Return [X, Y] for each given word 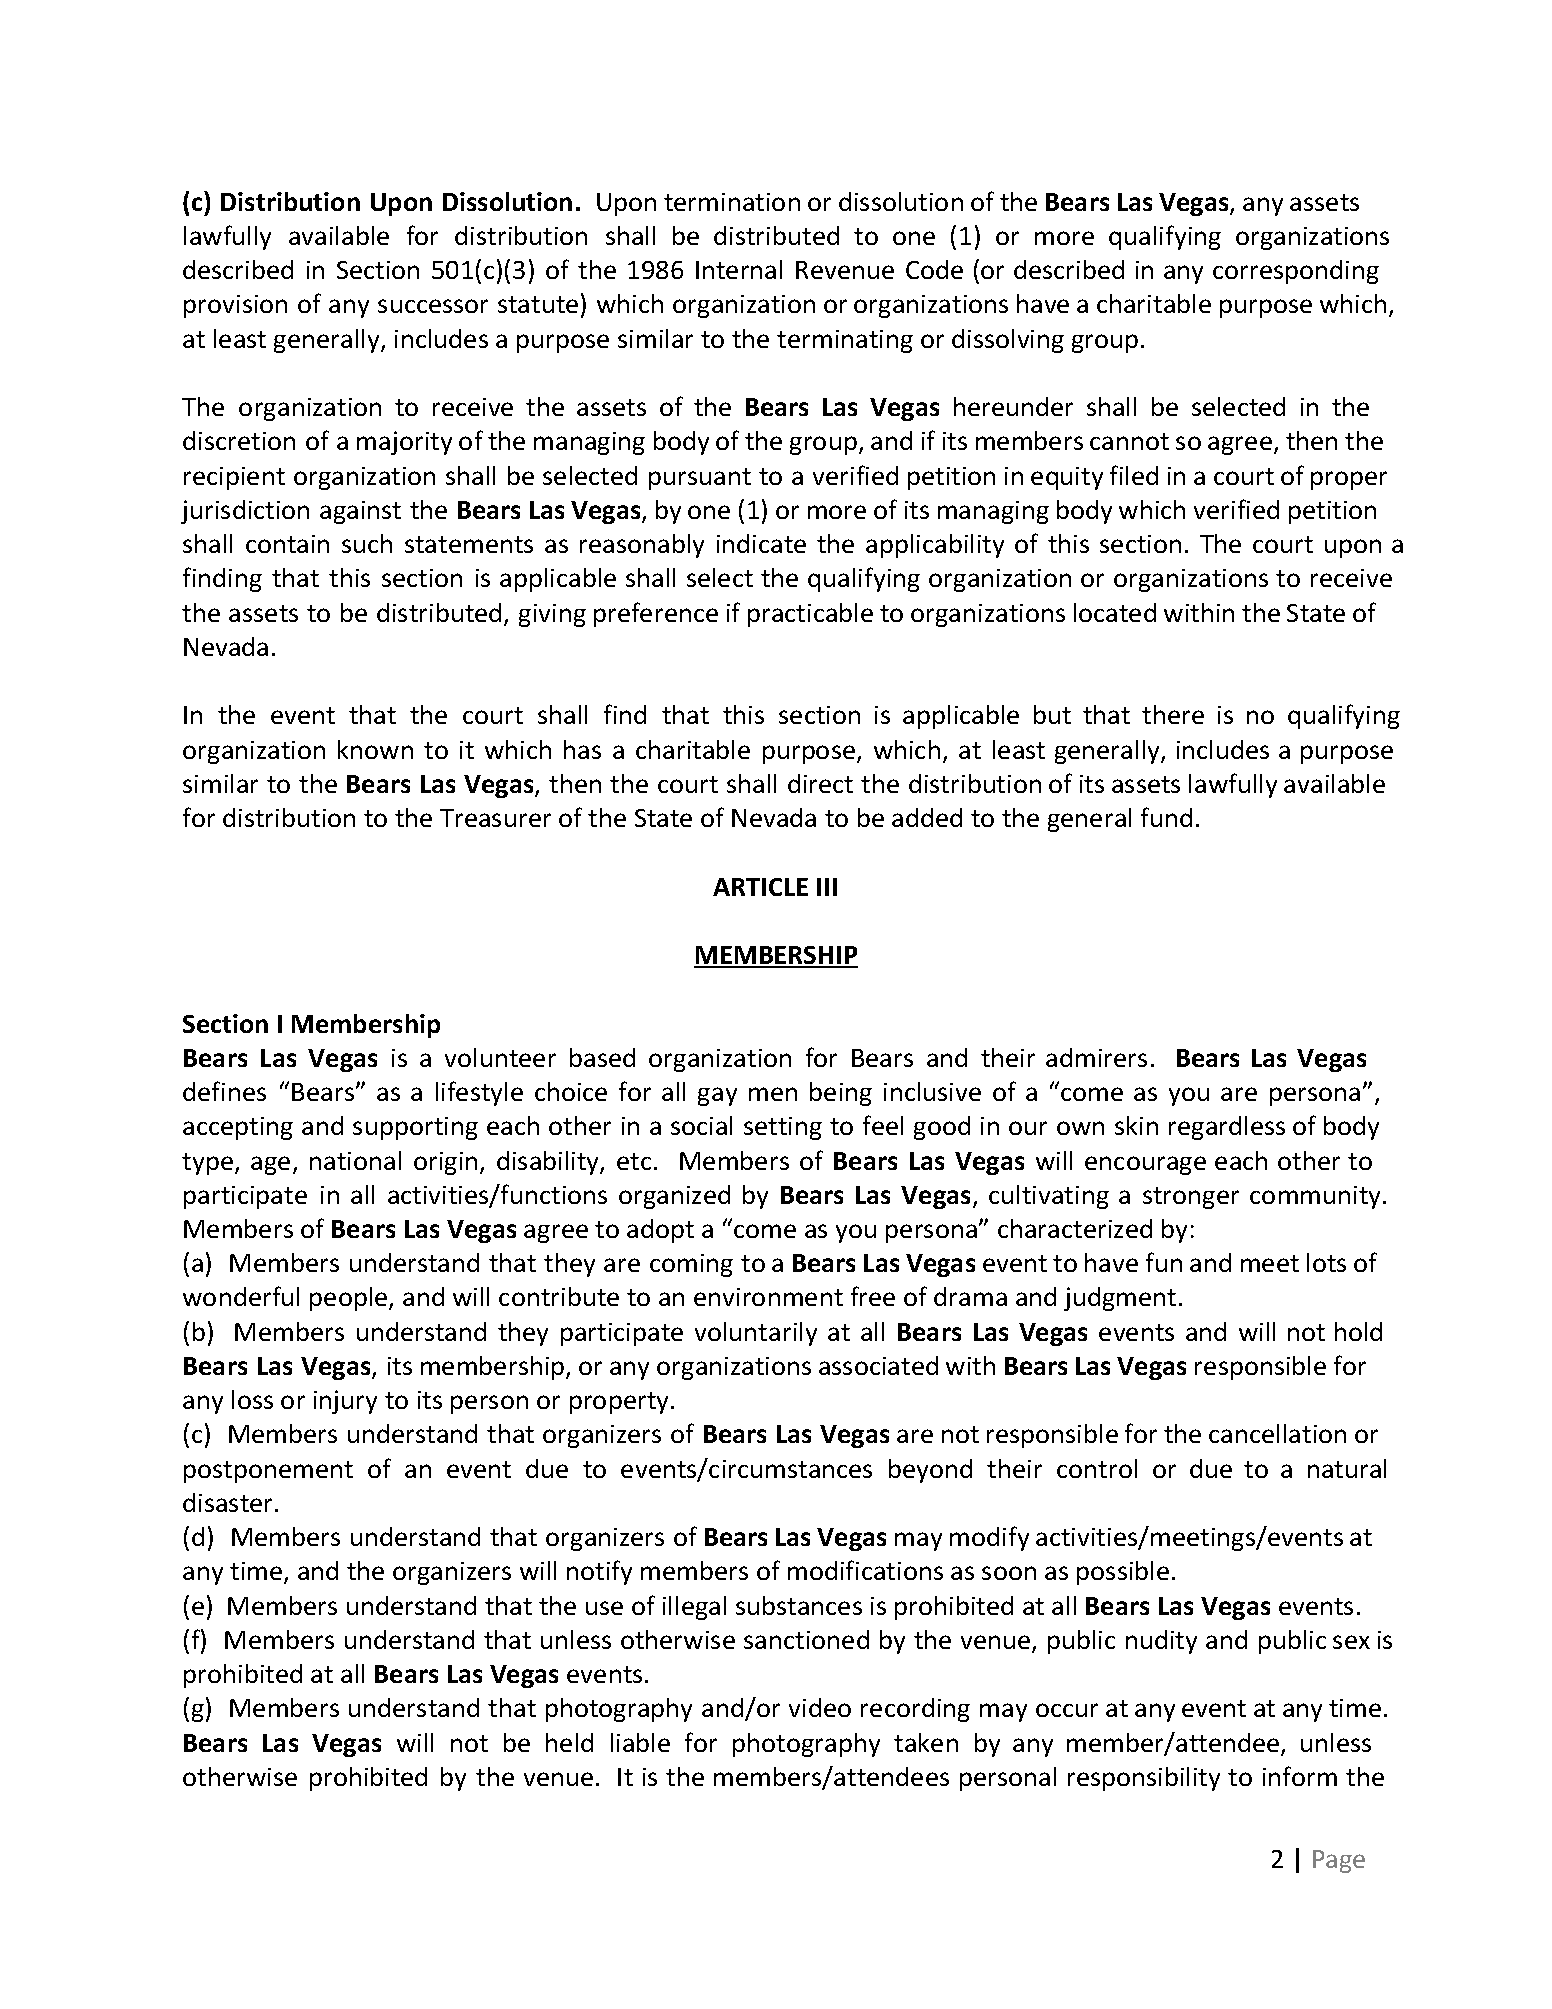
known [375, 749]
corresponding [1296, 272]
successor [433, 306]
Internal [739, 269]
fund [1166, 817]
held [569, 1742]
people [350, 1299]
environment [768, 1297]
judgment [1120, 1299]
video [820, 1707]
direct [820, 783]
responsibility [1144, 1779]
